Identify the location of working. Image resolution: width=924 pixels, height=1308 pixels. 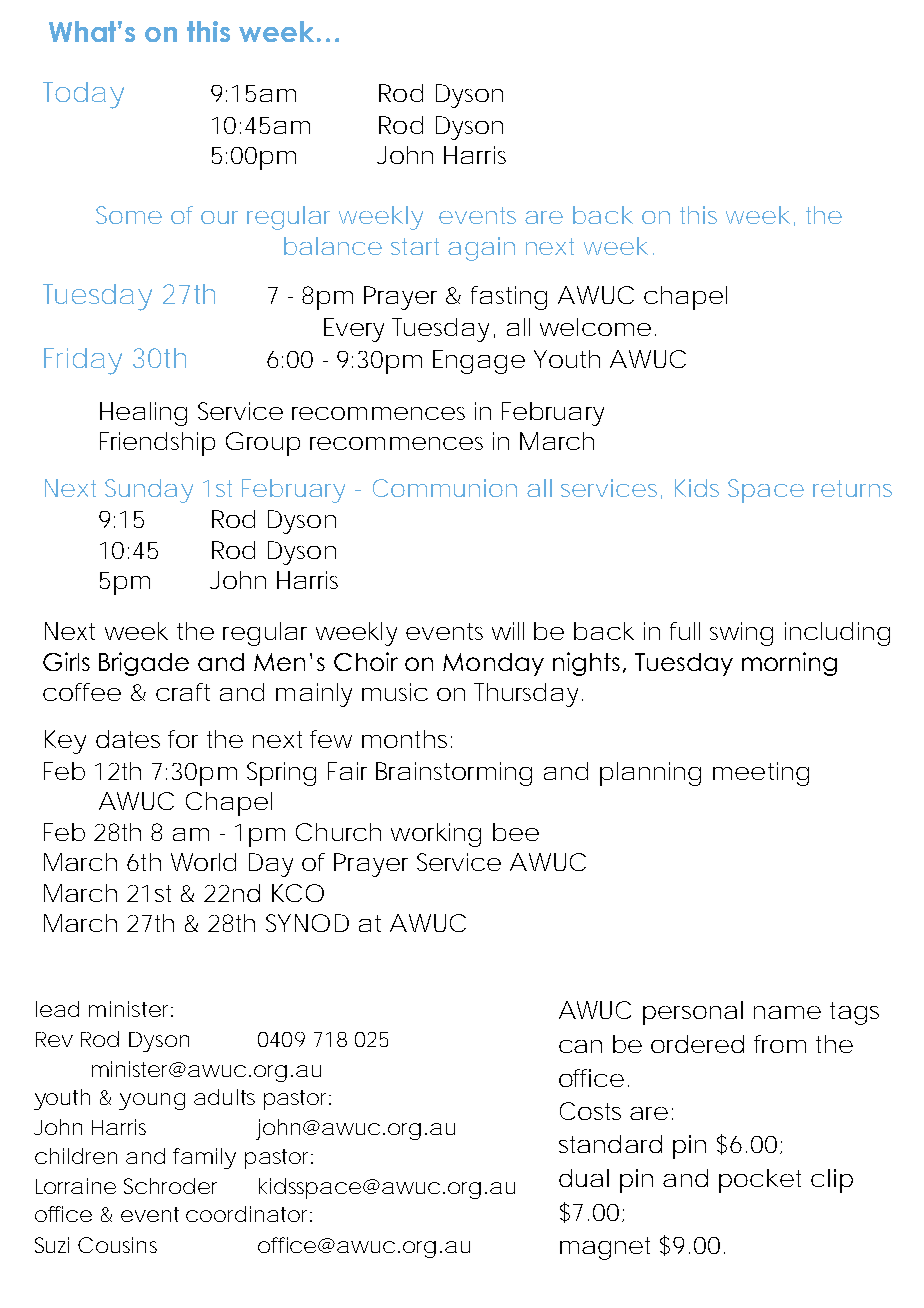
(436, 835).
